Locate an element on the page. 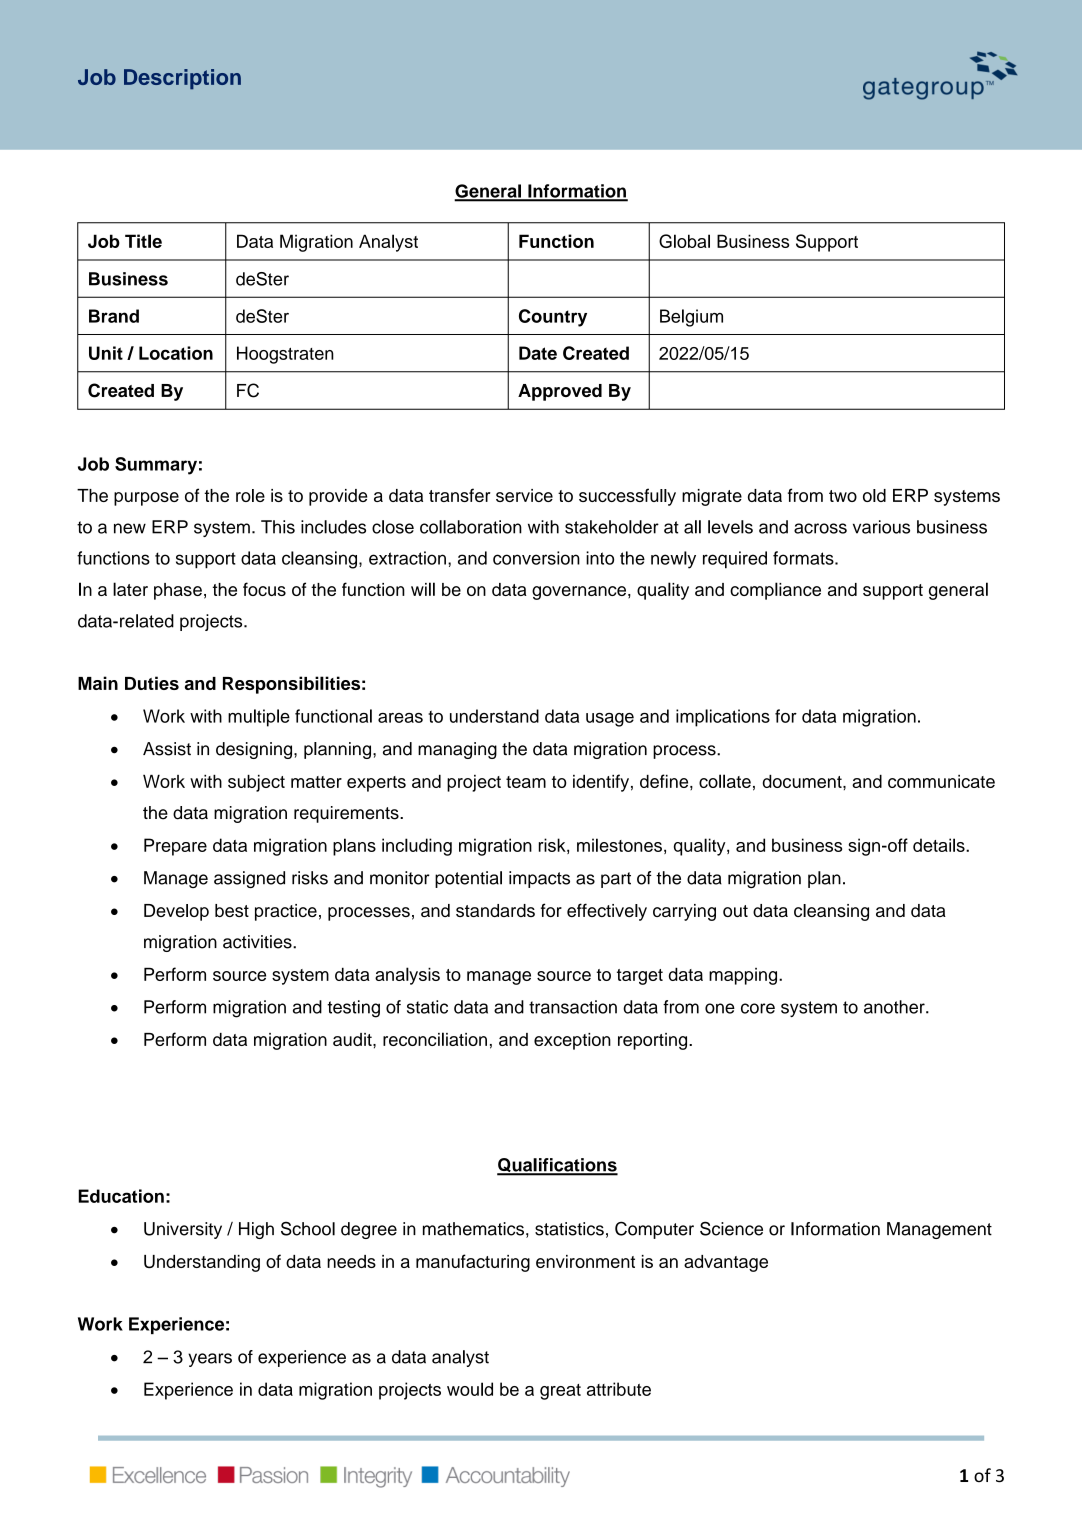 The width and height of the page is (1082, 1530). Assist is located at coordinates (167, 749).
